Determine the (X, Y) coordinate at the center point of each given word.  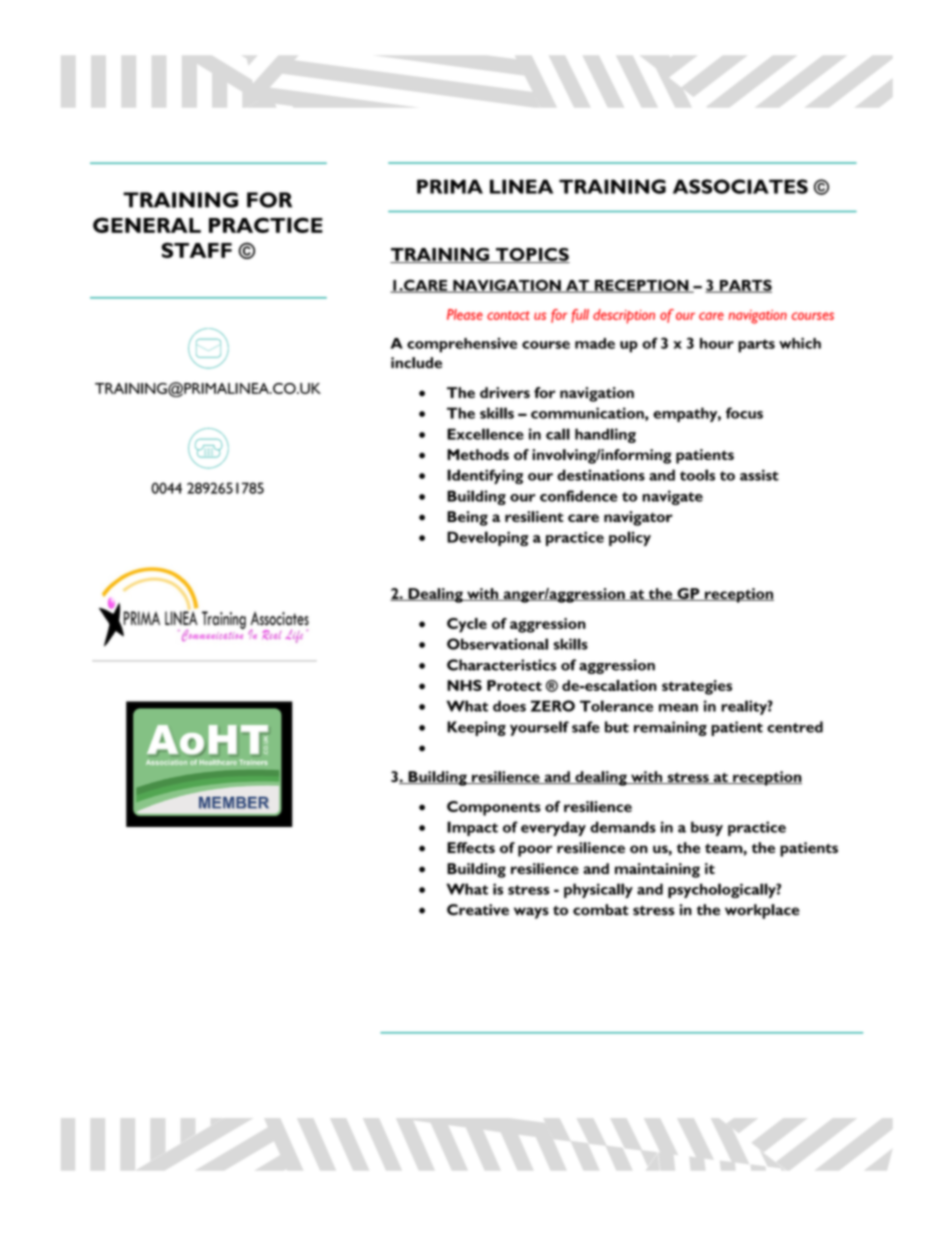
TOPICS (531, 255)
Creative (478, 910)
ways (531, 913)
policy (630, 538)
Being (467, 518)
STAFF (196, 250)
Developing (488, 538)
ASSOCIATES (740, 186)
